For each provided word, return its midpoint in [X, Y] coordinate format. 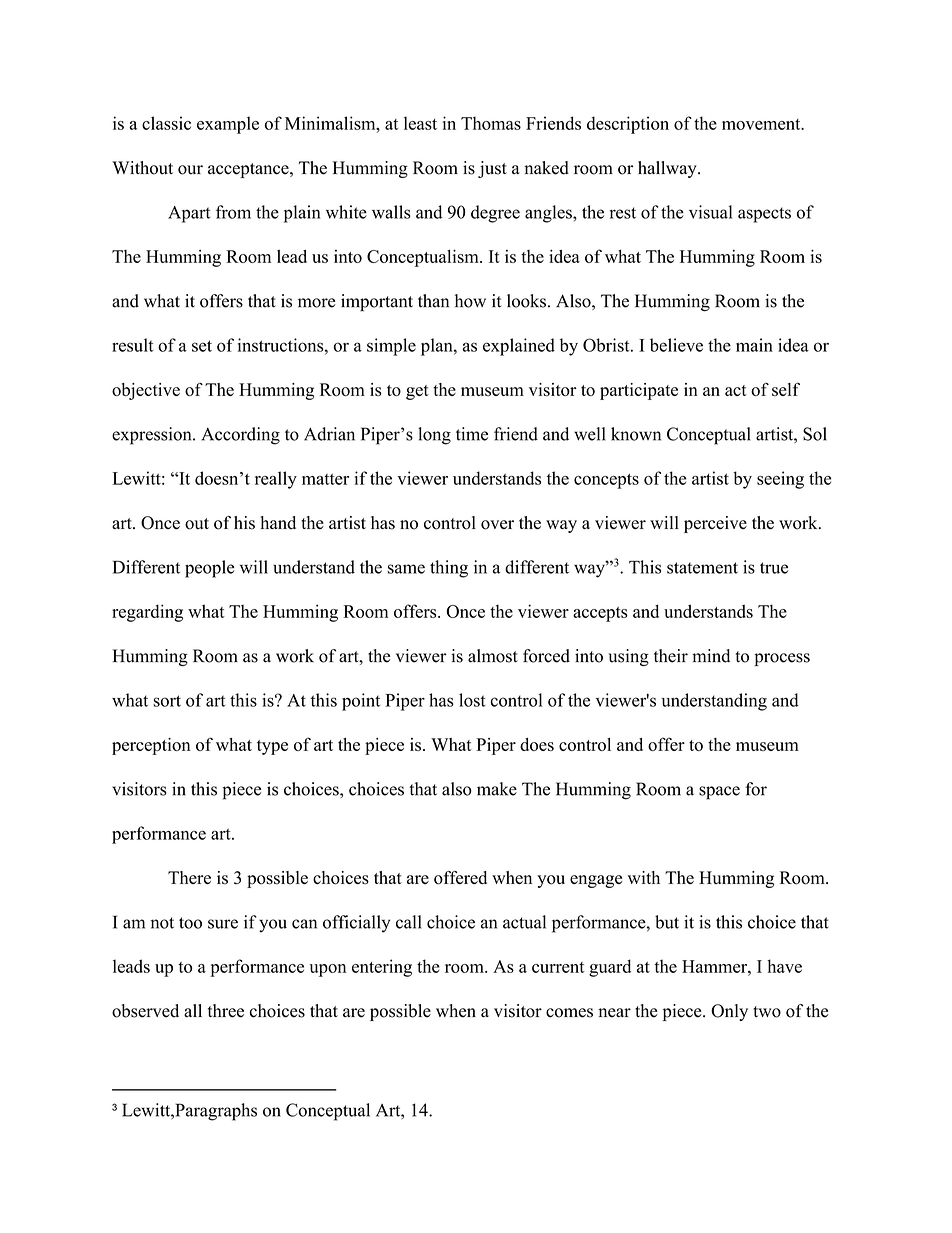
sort [167, 701]
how [470, 301]
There [189, 877]
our [190, 170]
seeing [780, 480]
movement [762, 124]
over [497, 525]
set [202, 346]
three [226, 1011]
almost [493, 656]
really [276, 480]
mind [711, 656]
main [754, 345]
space [719, 793]
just [492, 169]
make [497, 789]
